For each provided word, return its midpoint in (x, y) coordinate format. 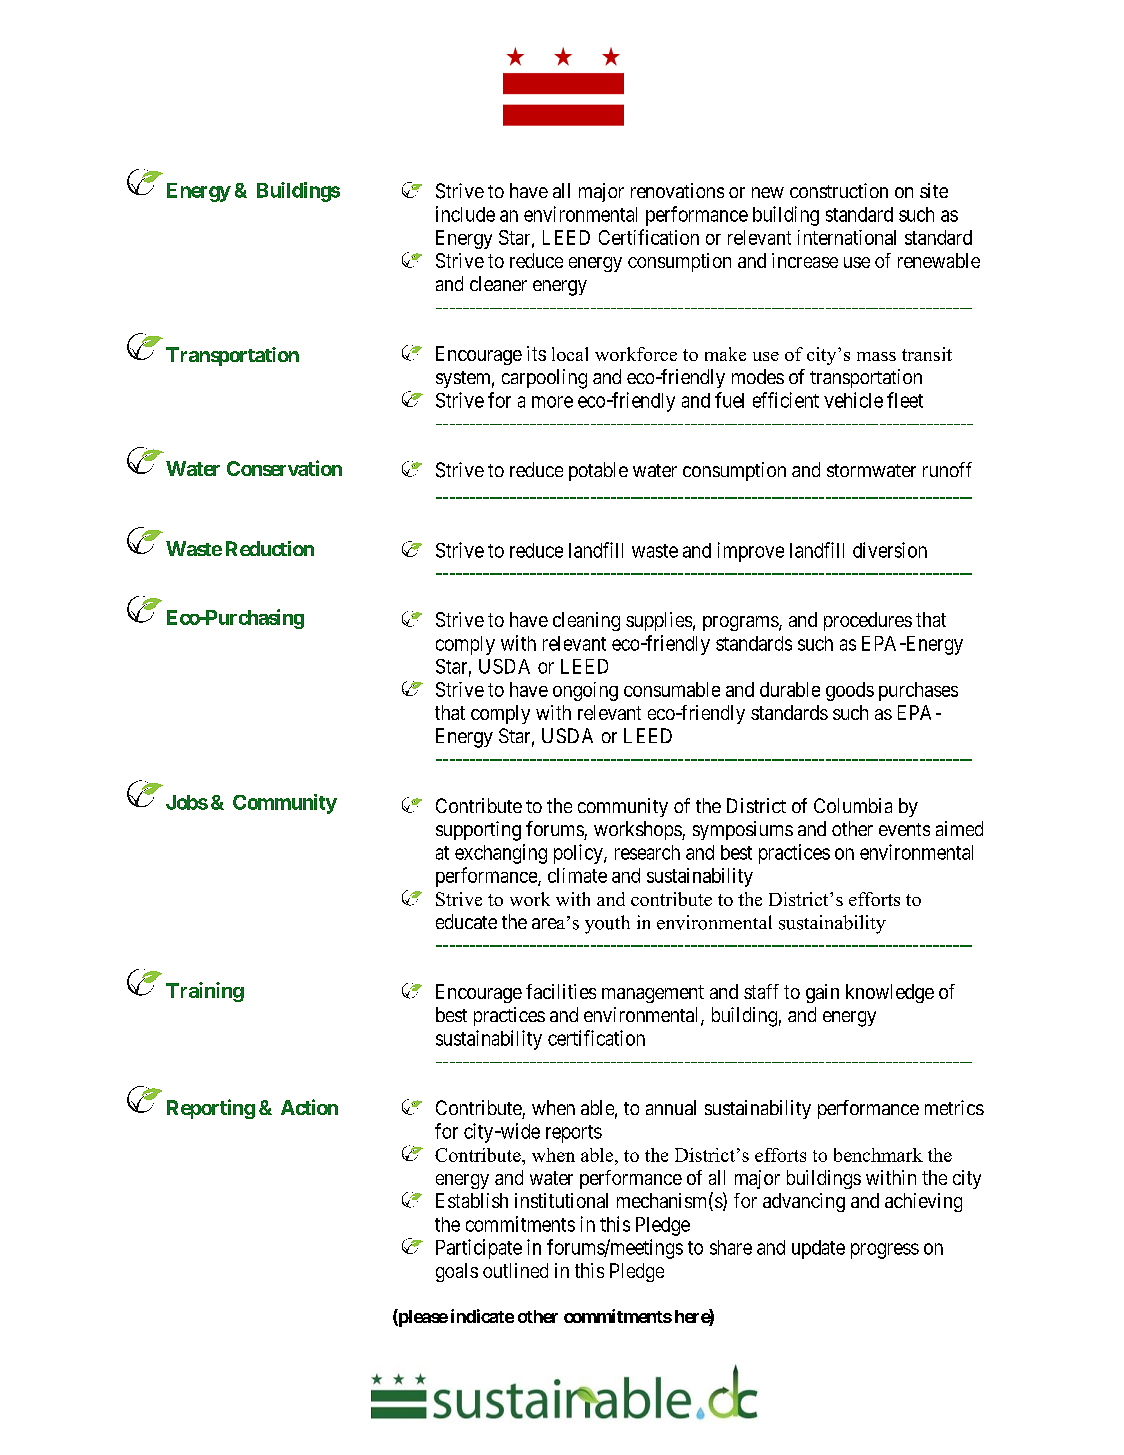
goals (457, 1272)
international (847, 237)
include (465, 214)
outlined (515, 1270)
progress (885, 1251)
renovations (677, 190)
